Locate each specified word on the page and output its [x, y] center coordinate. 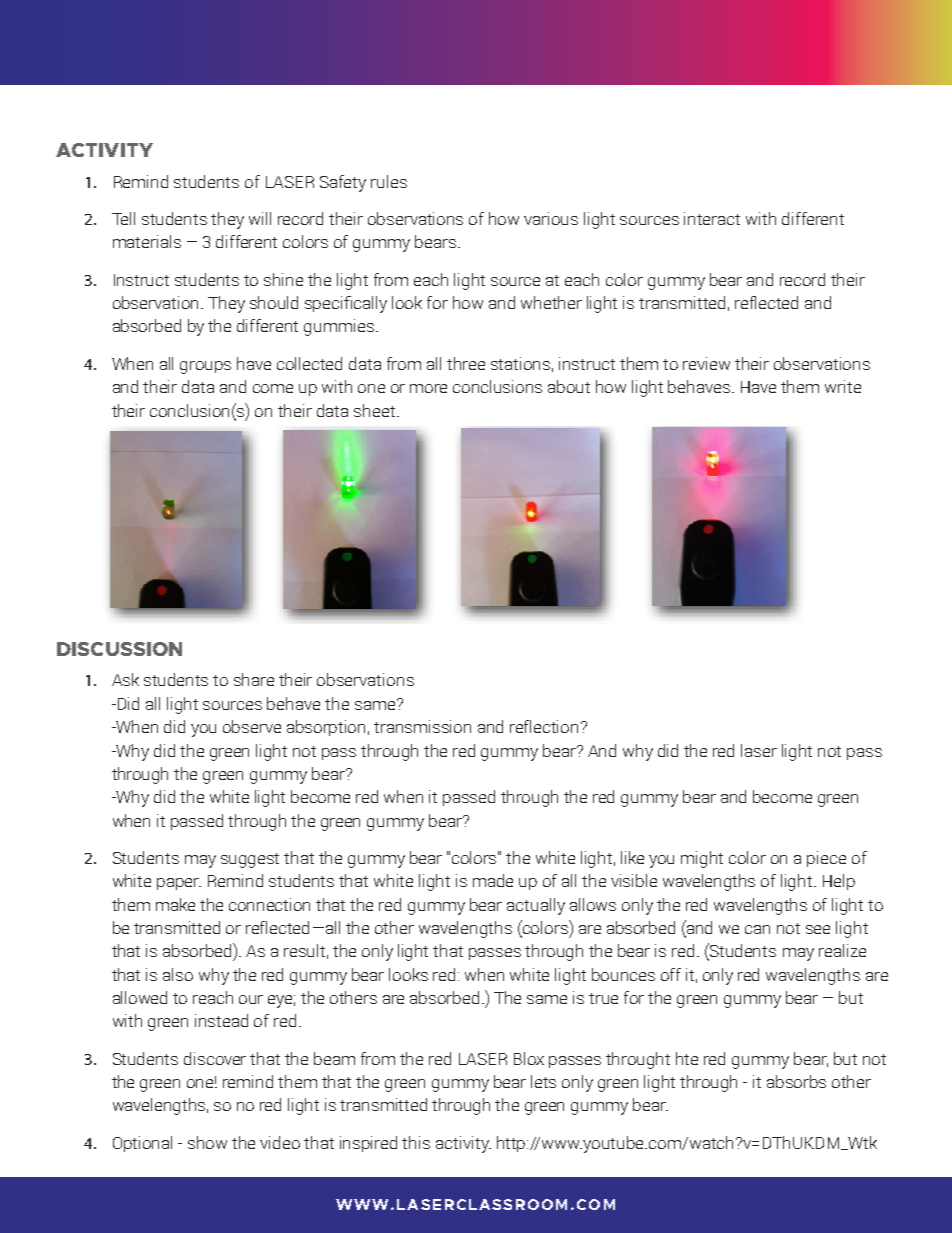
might [702, 859]
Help [839, 882]
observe [252, 726]
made [493, 880]
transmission [422, 726]
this [416, 1142]
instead [221, 1020]
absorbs [796, 1081]
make [175, 904]
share [254, 679]
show [207, 1142]
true [603, 998]
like [632, 857]
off [671, 974]
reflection [544, 726]
